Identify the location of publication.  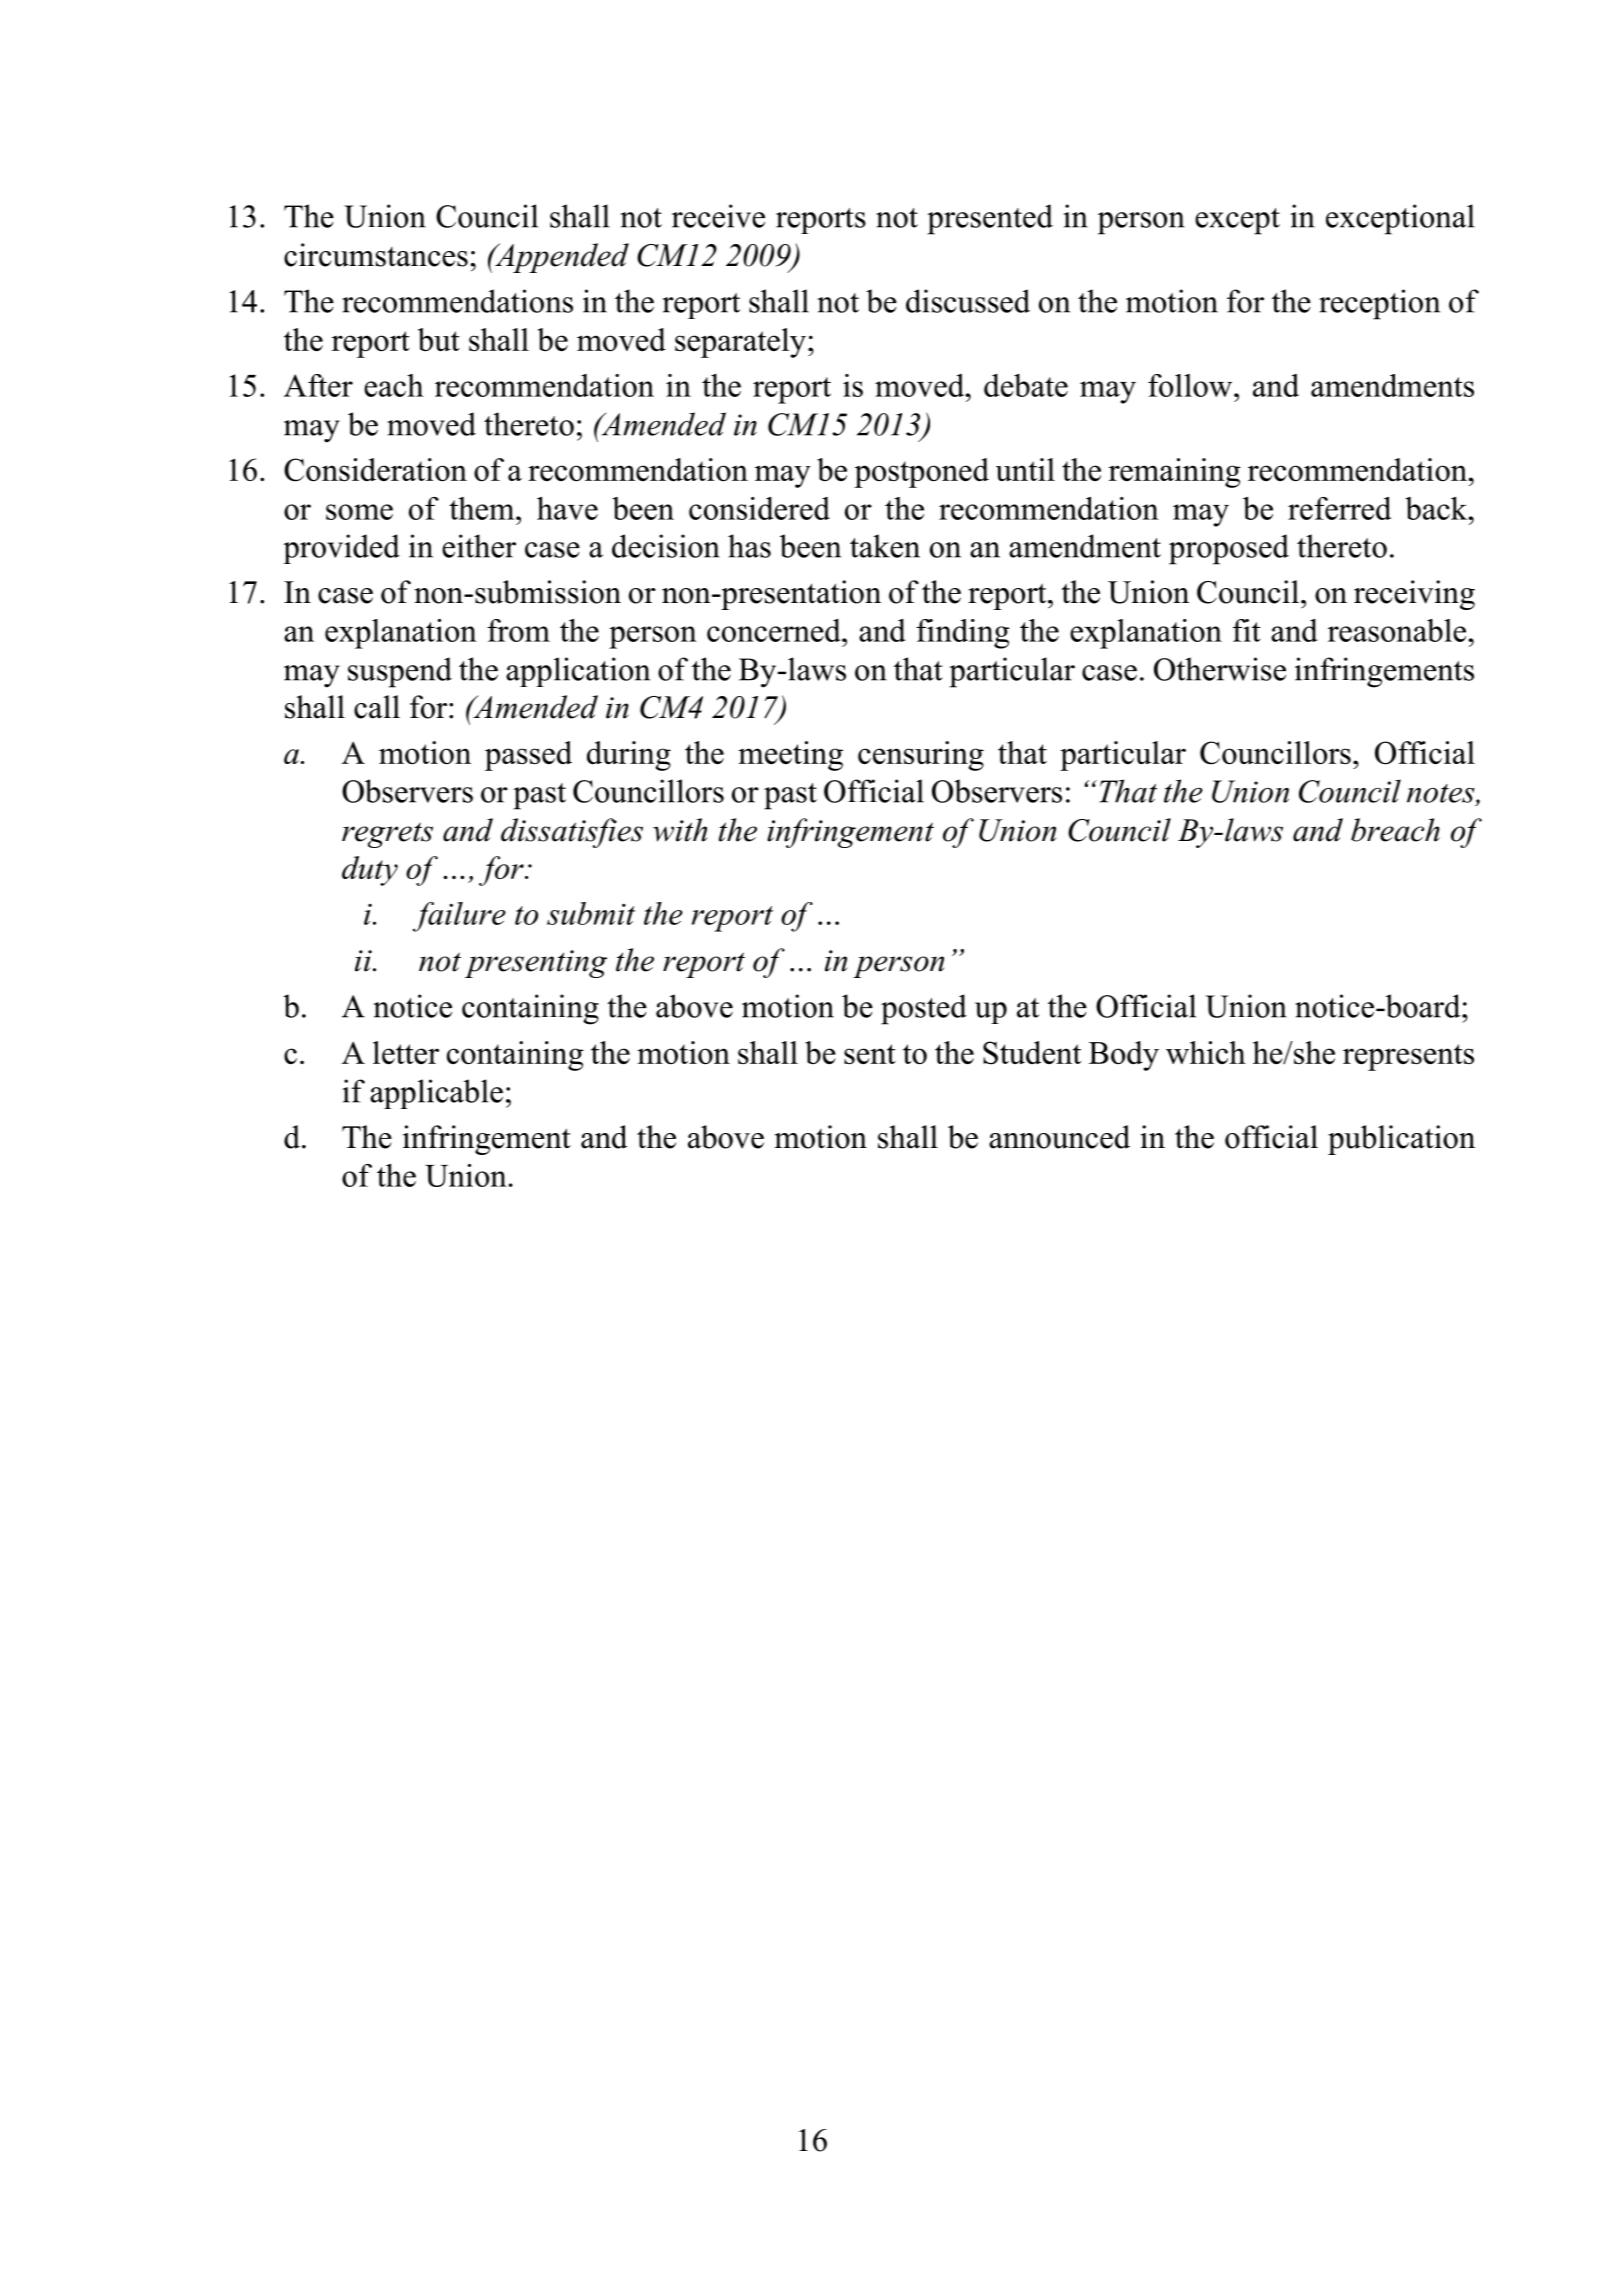
(1401, 1140).
